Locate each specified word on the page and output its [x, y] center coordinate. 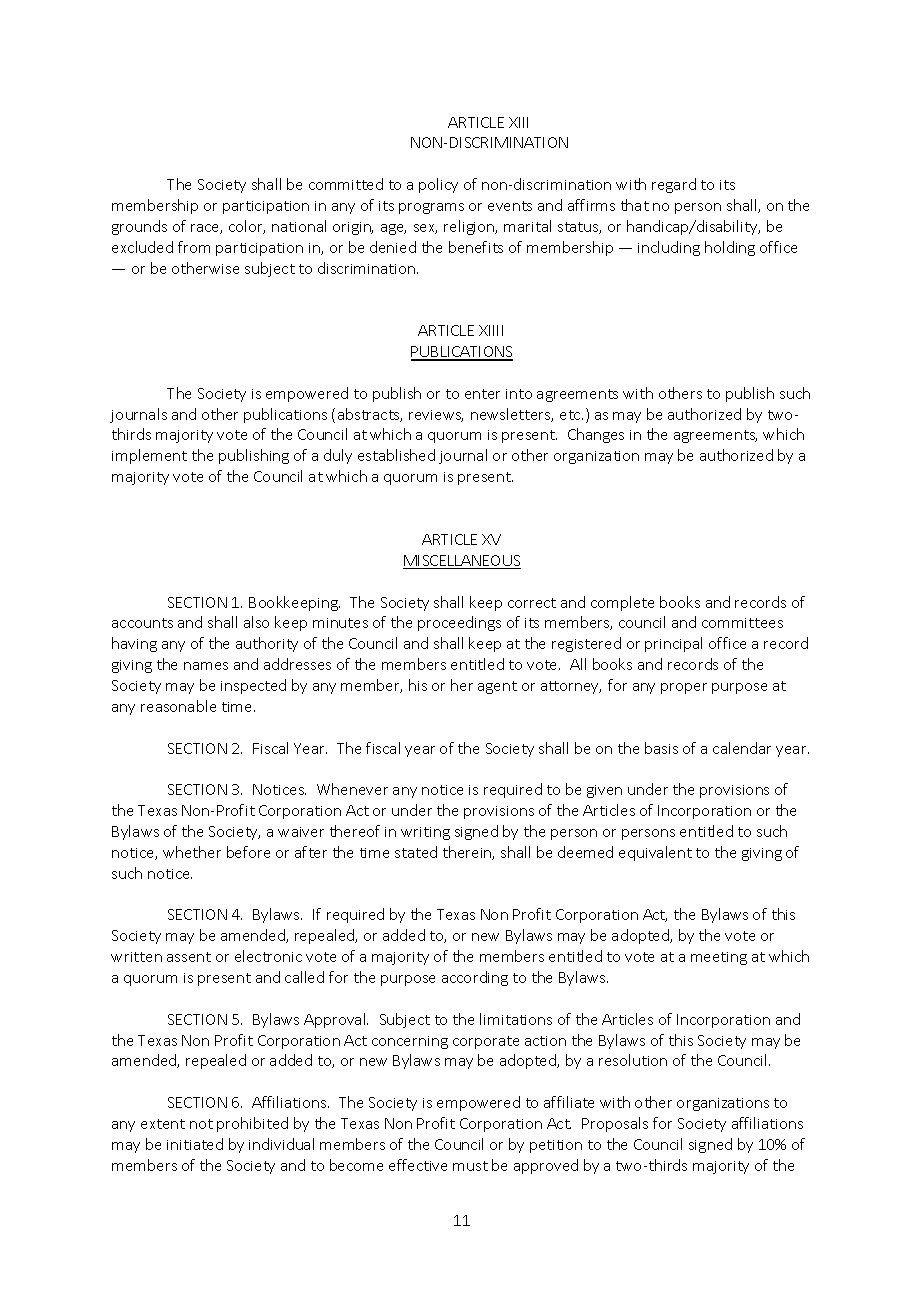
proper [684, 688]
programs [431, 208]
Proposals [615, 1124]
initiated [195, 1144]
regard [674, 185]
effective [418, 1165]
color [247, 227]
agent [497, 687]
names [206, 666]
